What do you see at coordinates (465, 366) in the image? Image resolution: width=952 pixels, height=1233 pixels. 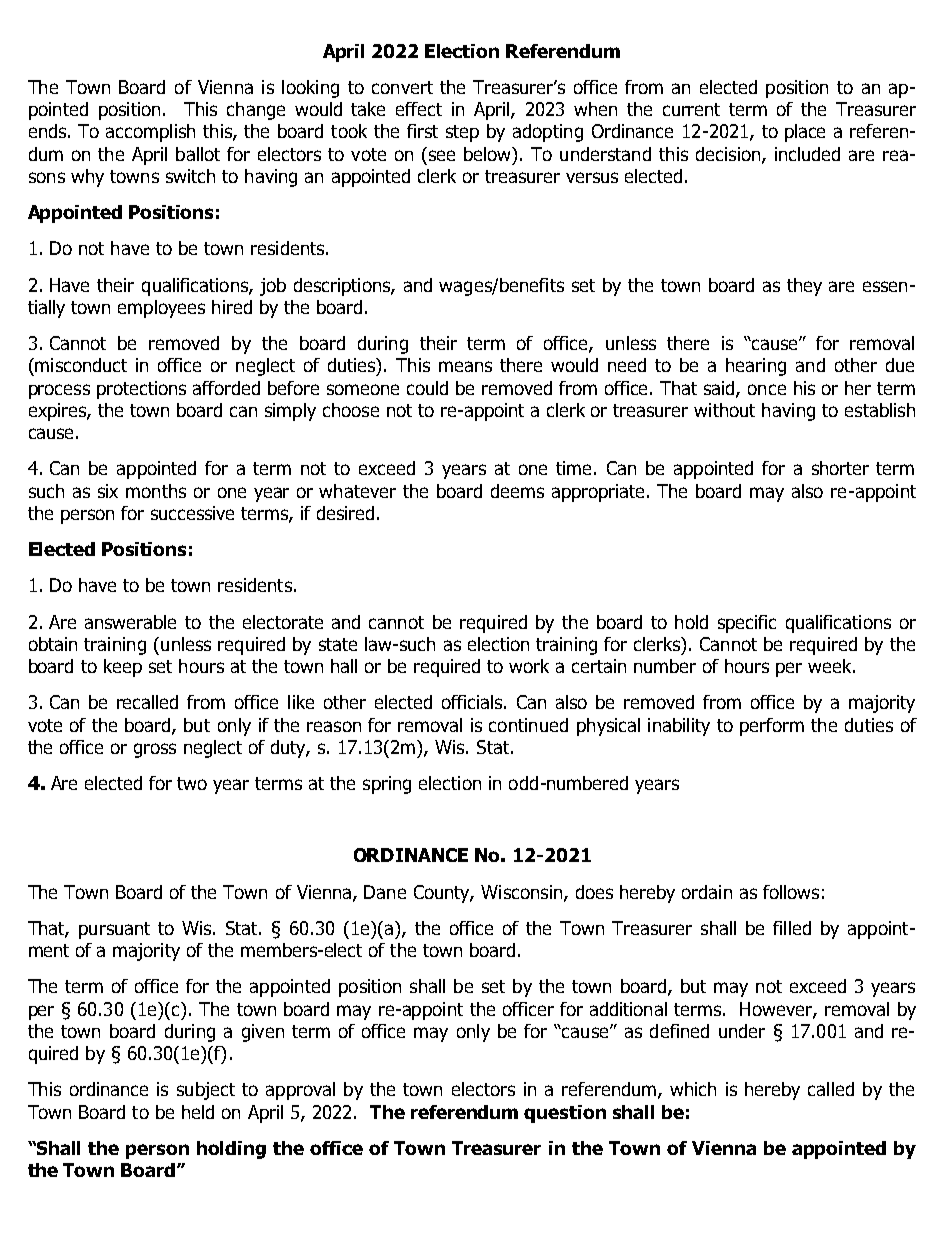 I see `means` at bounding box center [465, 366].
